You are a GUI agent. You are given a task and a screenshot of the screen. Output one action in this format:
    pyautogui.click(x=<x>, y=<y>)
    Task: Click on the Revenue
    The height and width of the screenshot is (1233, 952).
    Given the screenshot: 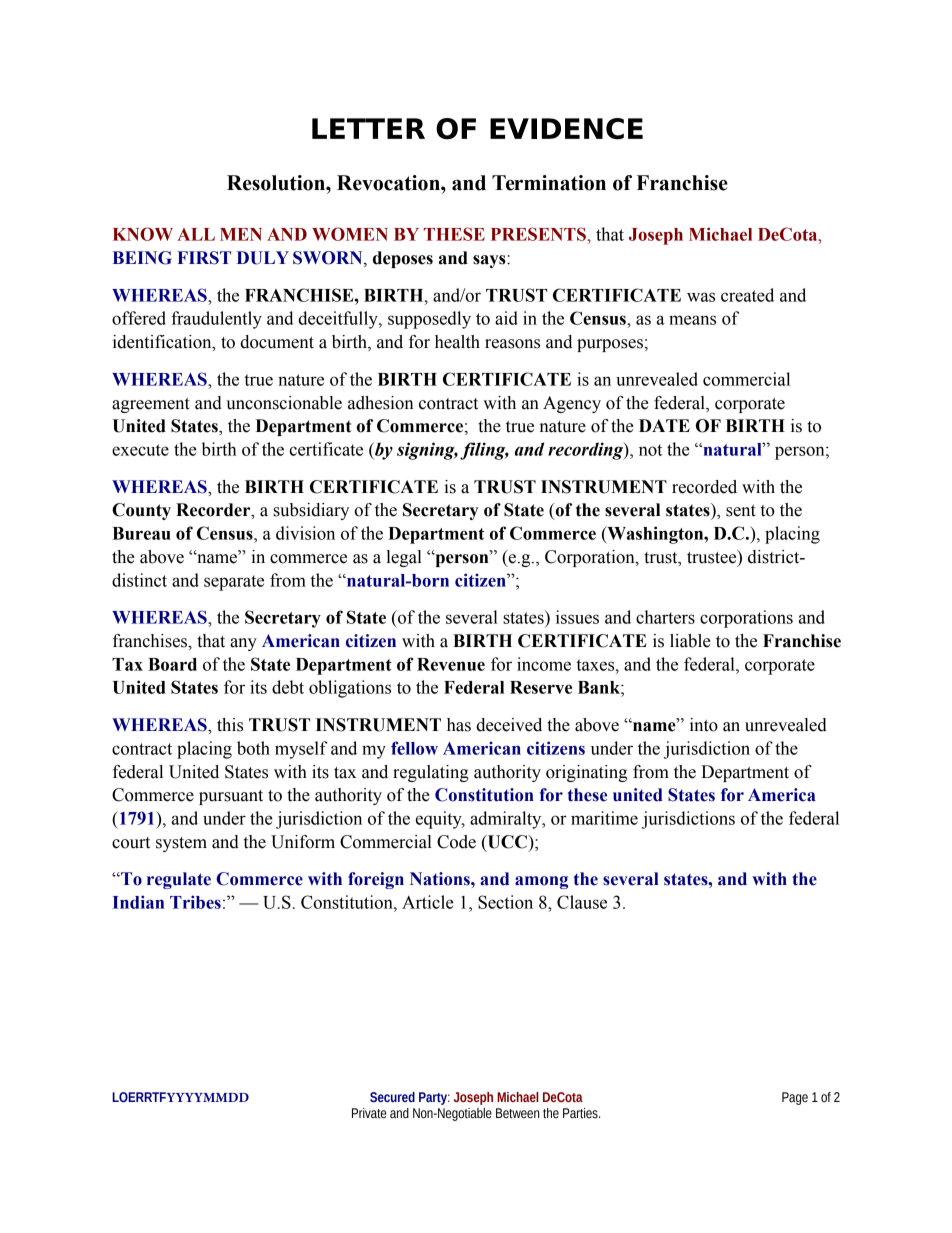 What is the action you would take?
    pyautogui.click(x=451, y=664)
